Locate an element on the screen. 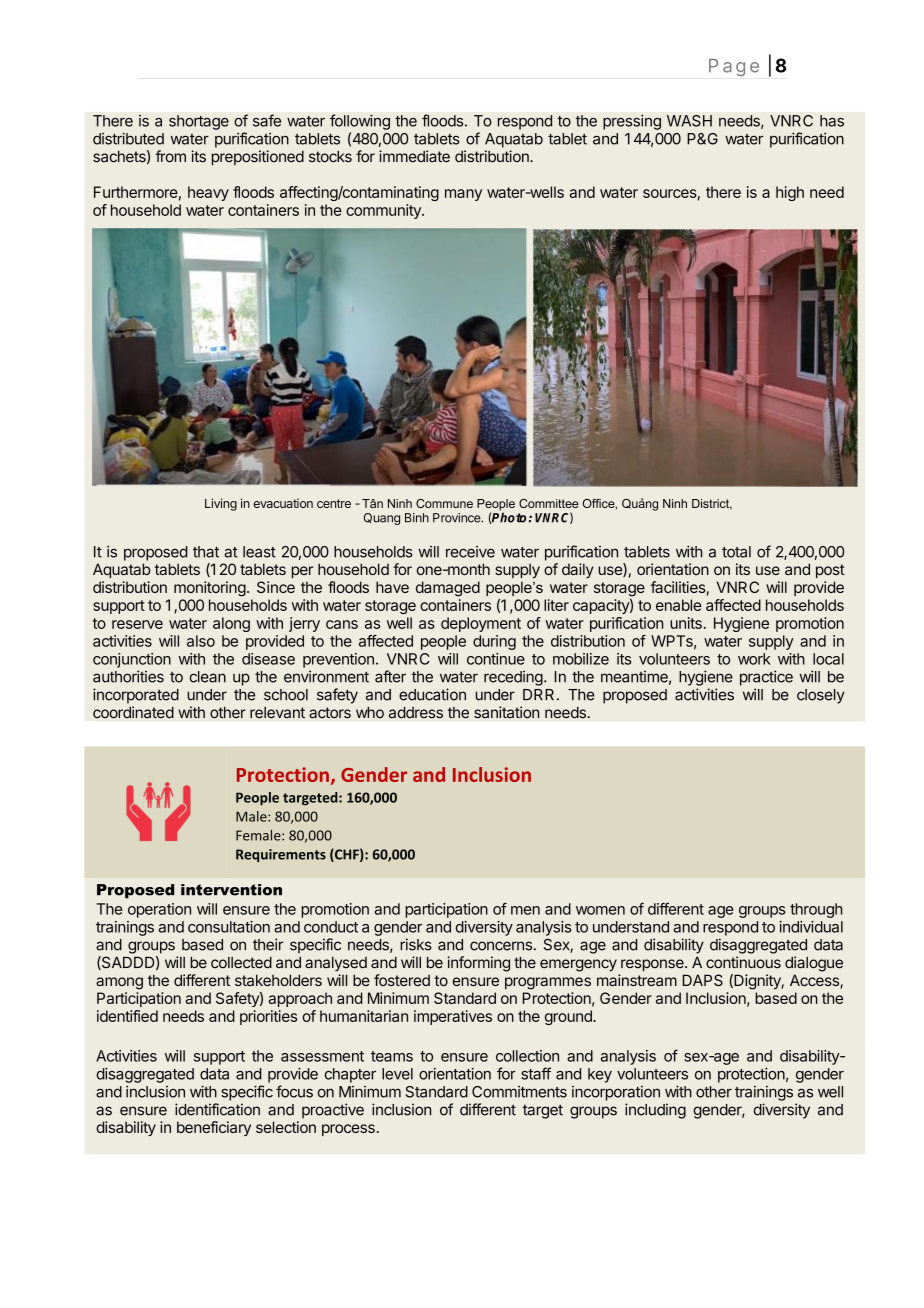 Image resolution: width=924 pixels, height=1308 pixels. from is located at coordinates (170, 156).
